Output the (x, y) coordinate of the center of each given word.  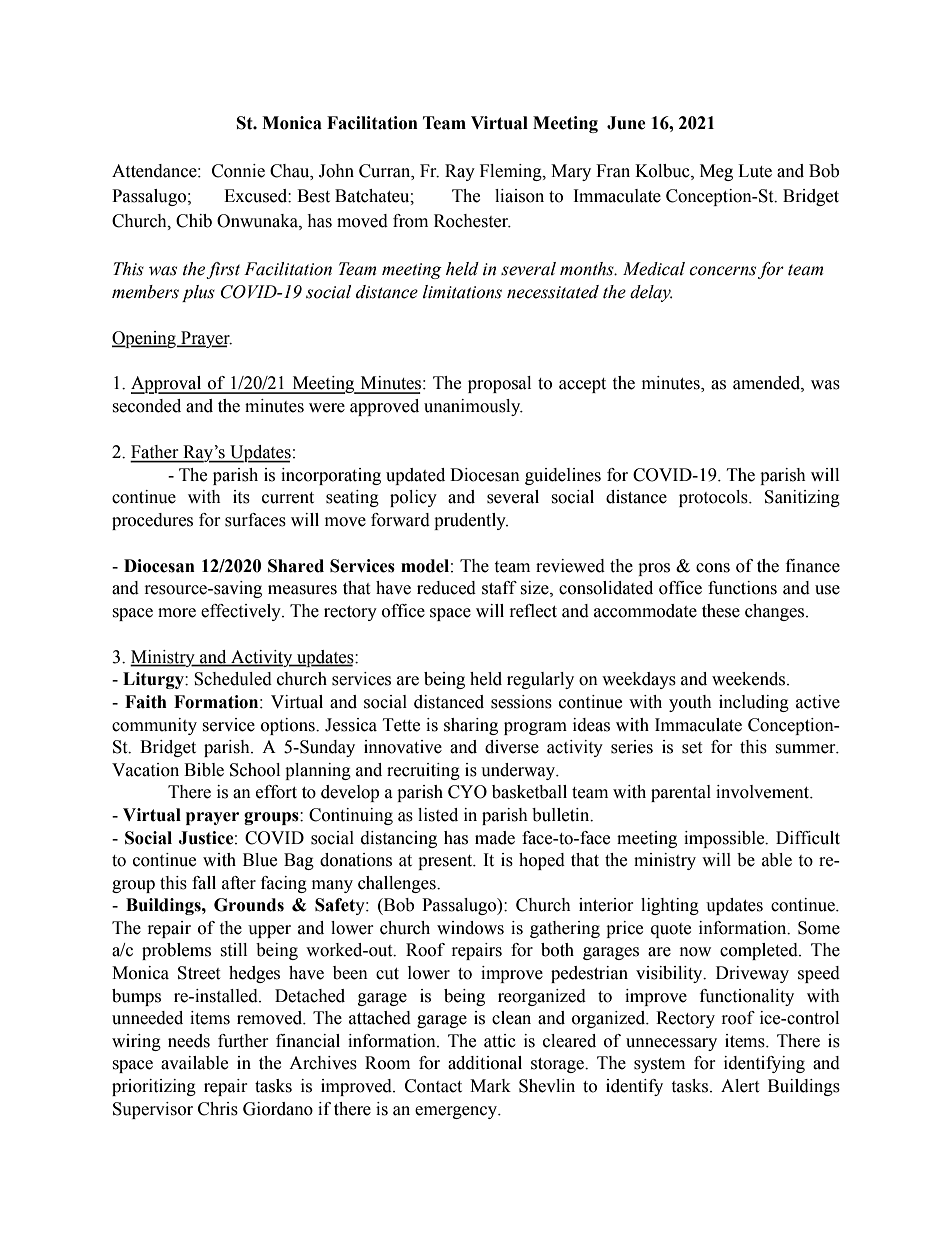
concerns (722, 271)
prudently (471, 521)
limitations (462, 292)
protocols (714, 498)
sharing (471, 726)
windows (470, 928)
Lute (755, 171)
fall (204, 883)
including (754, 703)
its (241, 497)
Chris (218, 1109)
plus (198, 293)
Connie (238, 171)
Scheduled (233, 679)
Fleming (512, 172)
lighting (670, 906)
